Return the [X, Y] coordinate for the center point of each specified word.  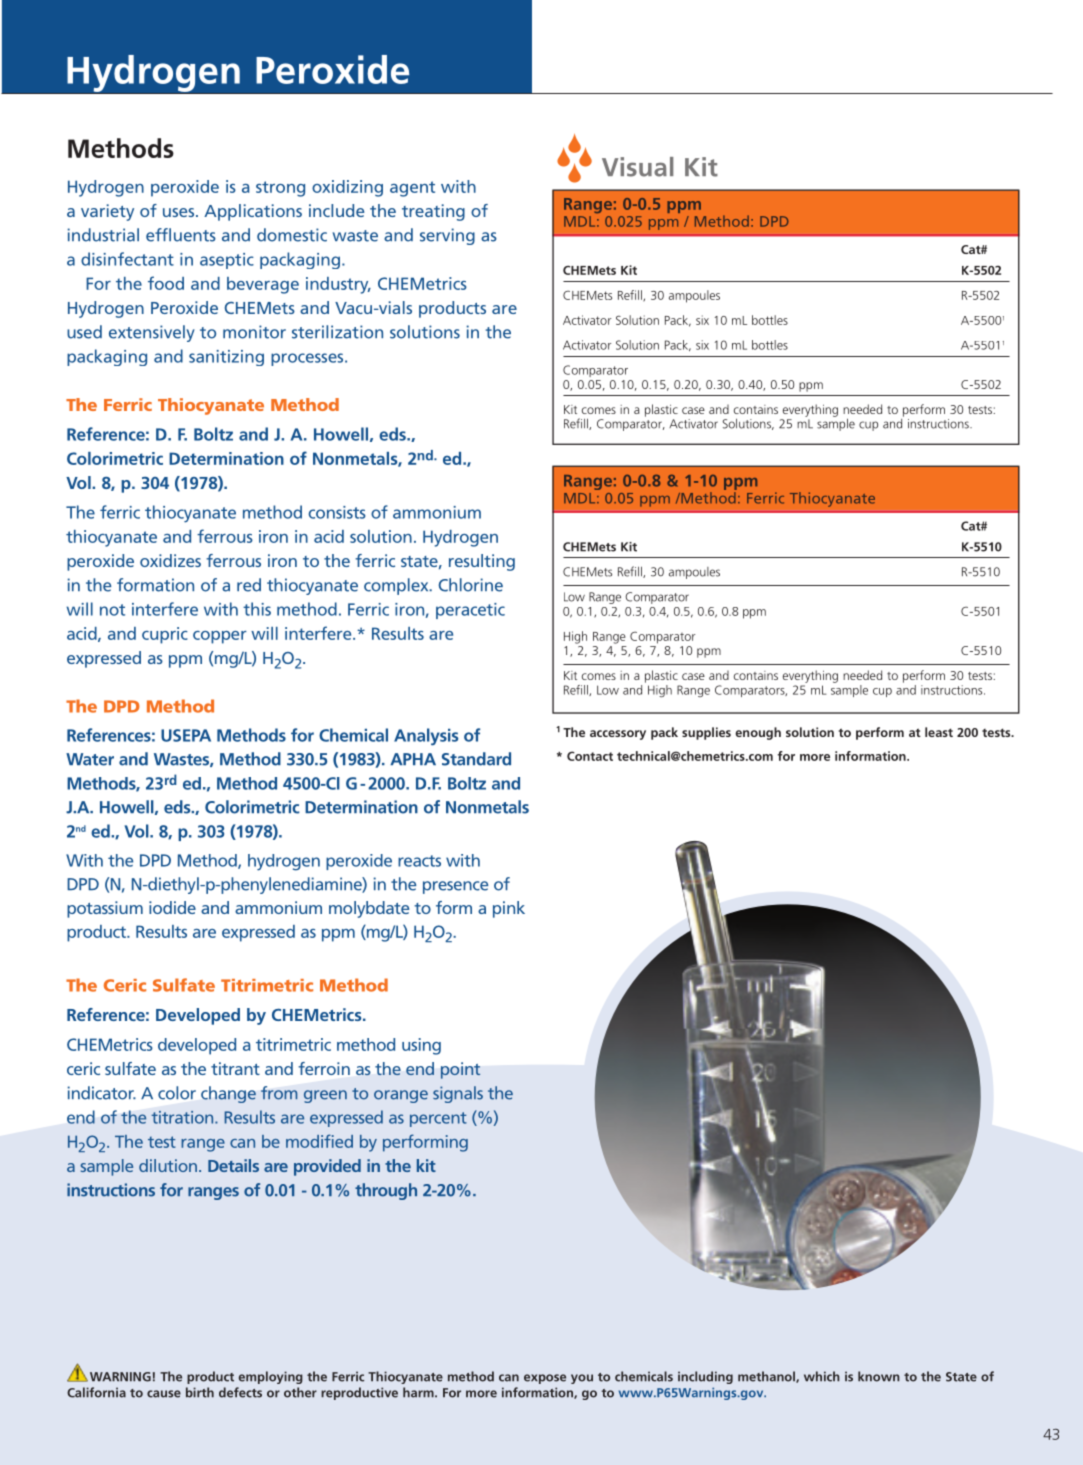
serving [447, 236]
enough [758, 733]
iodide [172, 907]
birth [200, 1392]
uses [180, 212]
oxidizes [170, 560]
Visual [637, 167]
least [939, 732]
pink [509, 909]
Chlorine [471, 585]
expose [545, 1379]
